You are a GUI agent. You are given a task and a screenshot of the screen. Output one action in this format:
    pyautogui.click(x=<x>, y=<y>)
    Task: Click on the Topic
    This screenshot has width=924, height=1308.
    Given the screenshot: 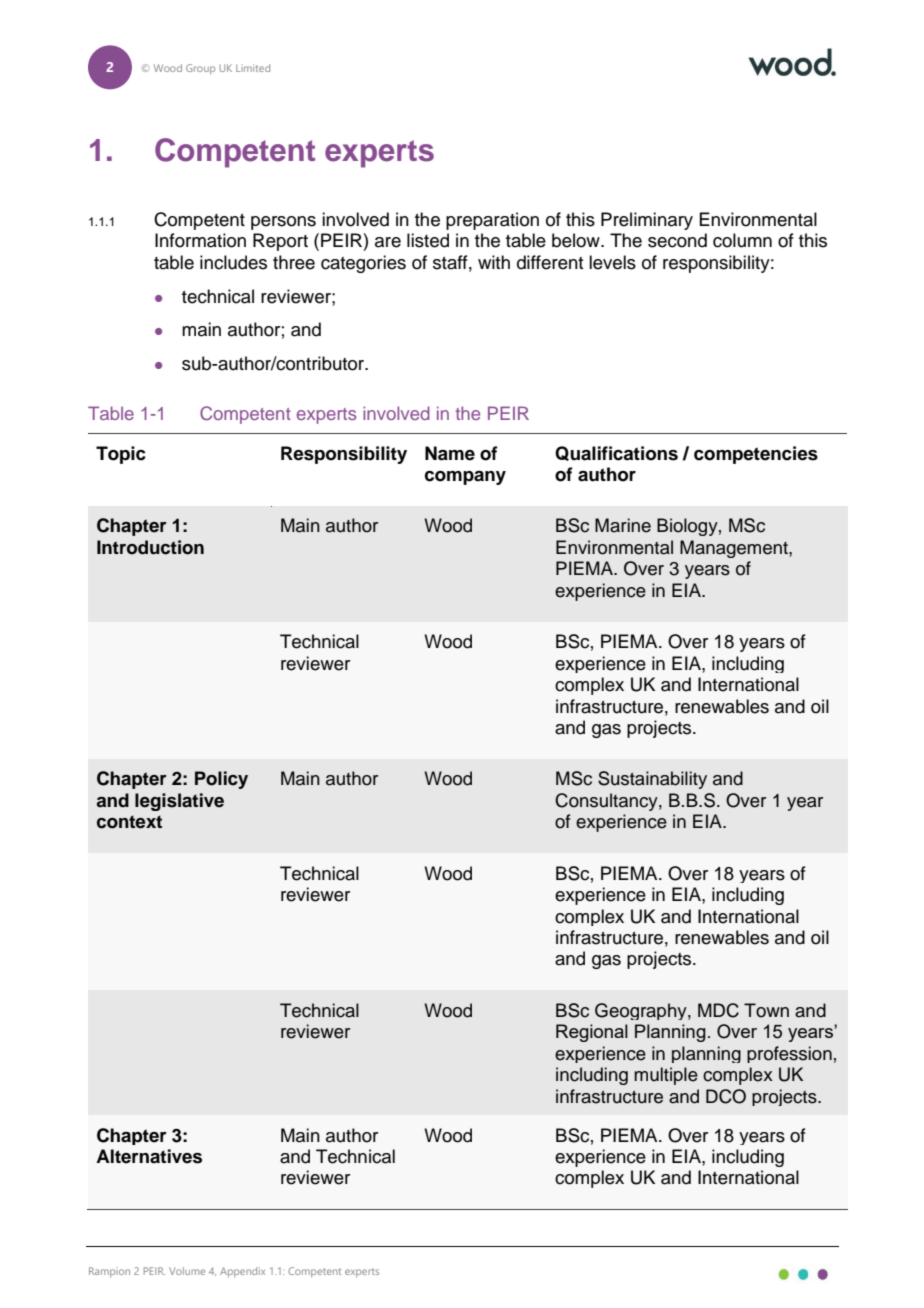 What is the action you would take?
    pyautogui.click(x=121, y=455)
